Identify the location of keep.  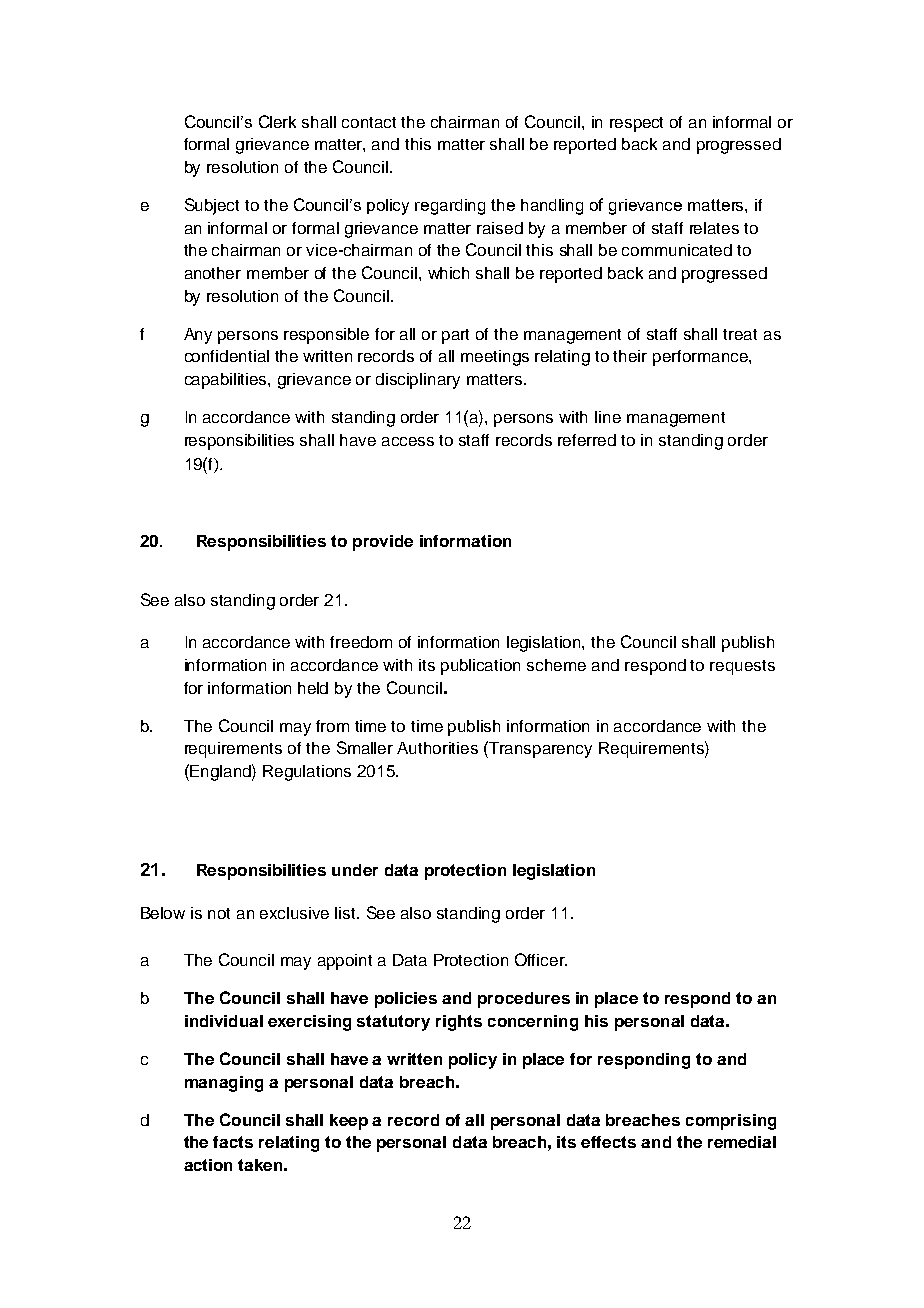
(349, 1122).
